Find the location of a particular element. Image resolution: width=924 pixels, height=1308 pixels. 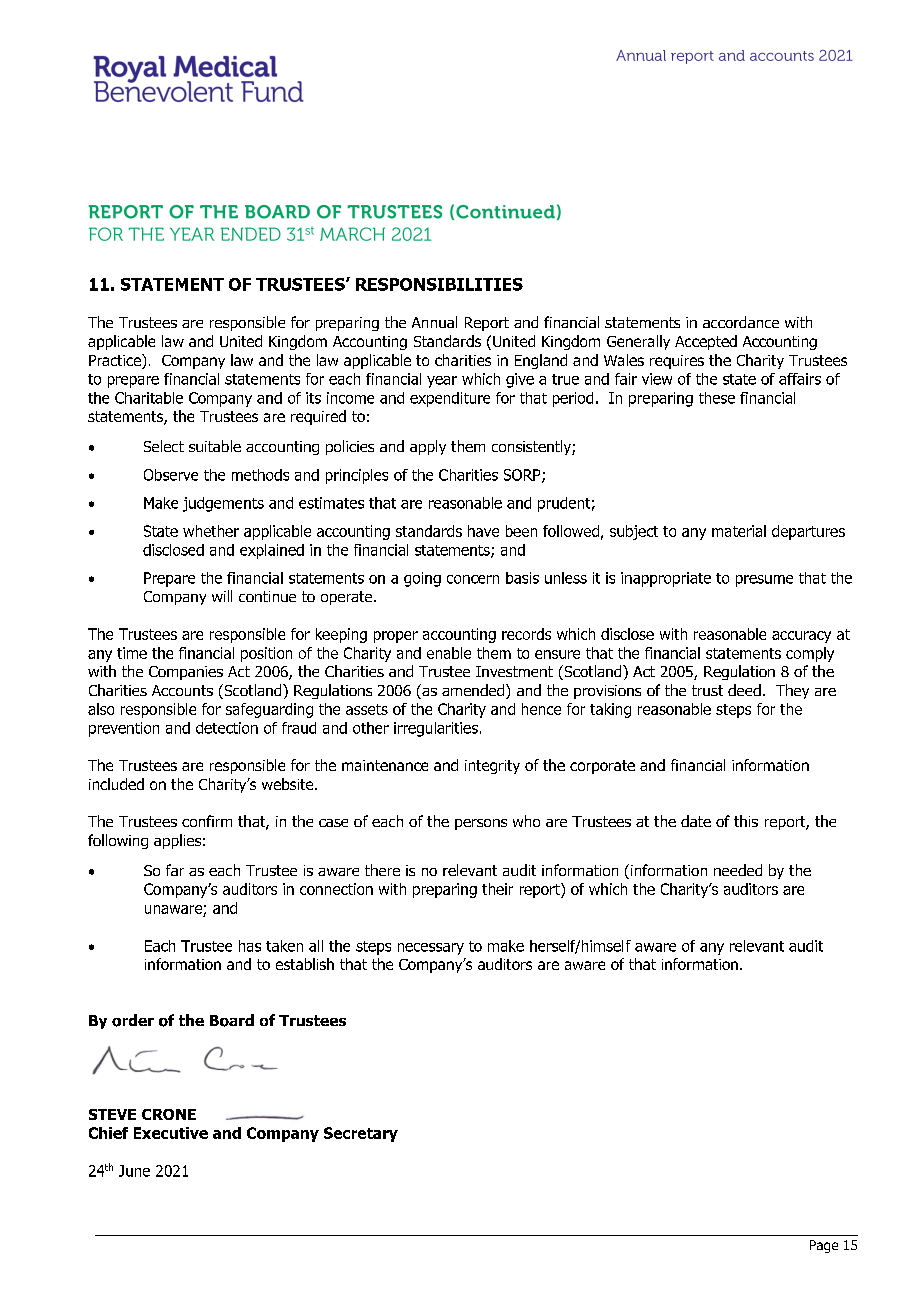

necessary is located at coordinates (431, 949).
